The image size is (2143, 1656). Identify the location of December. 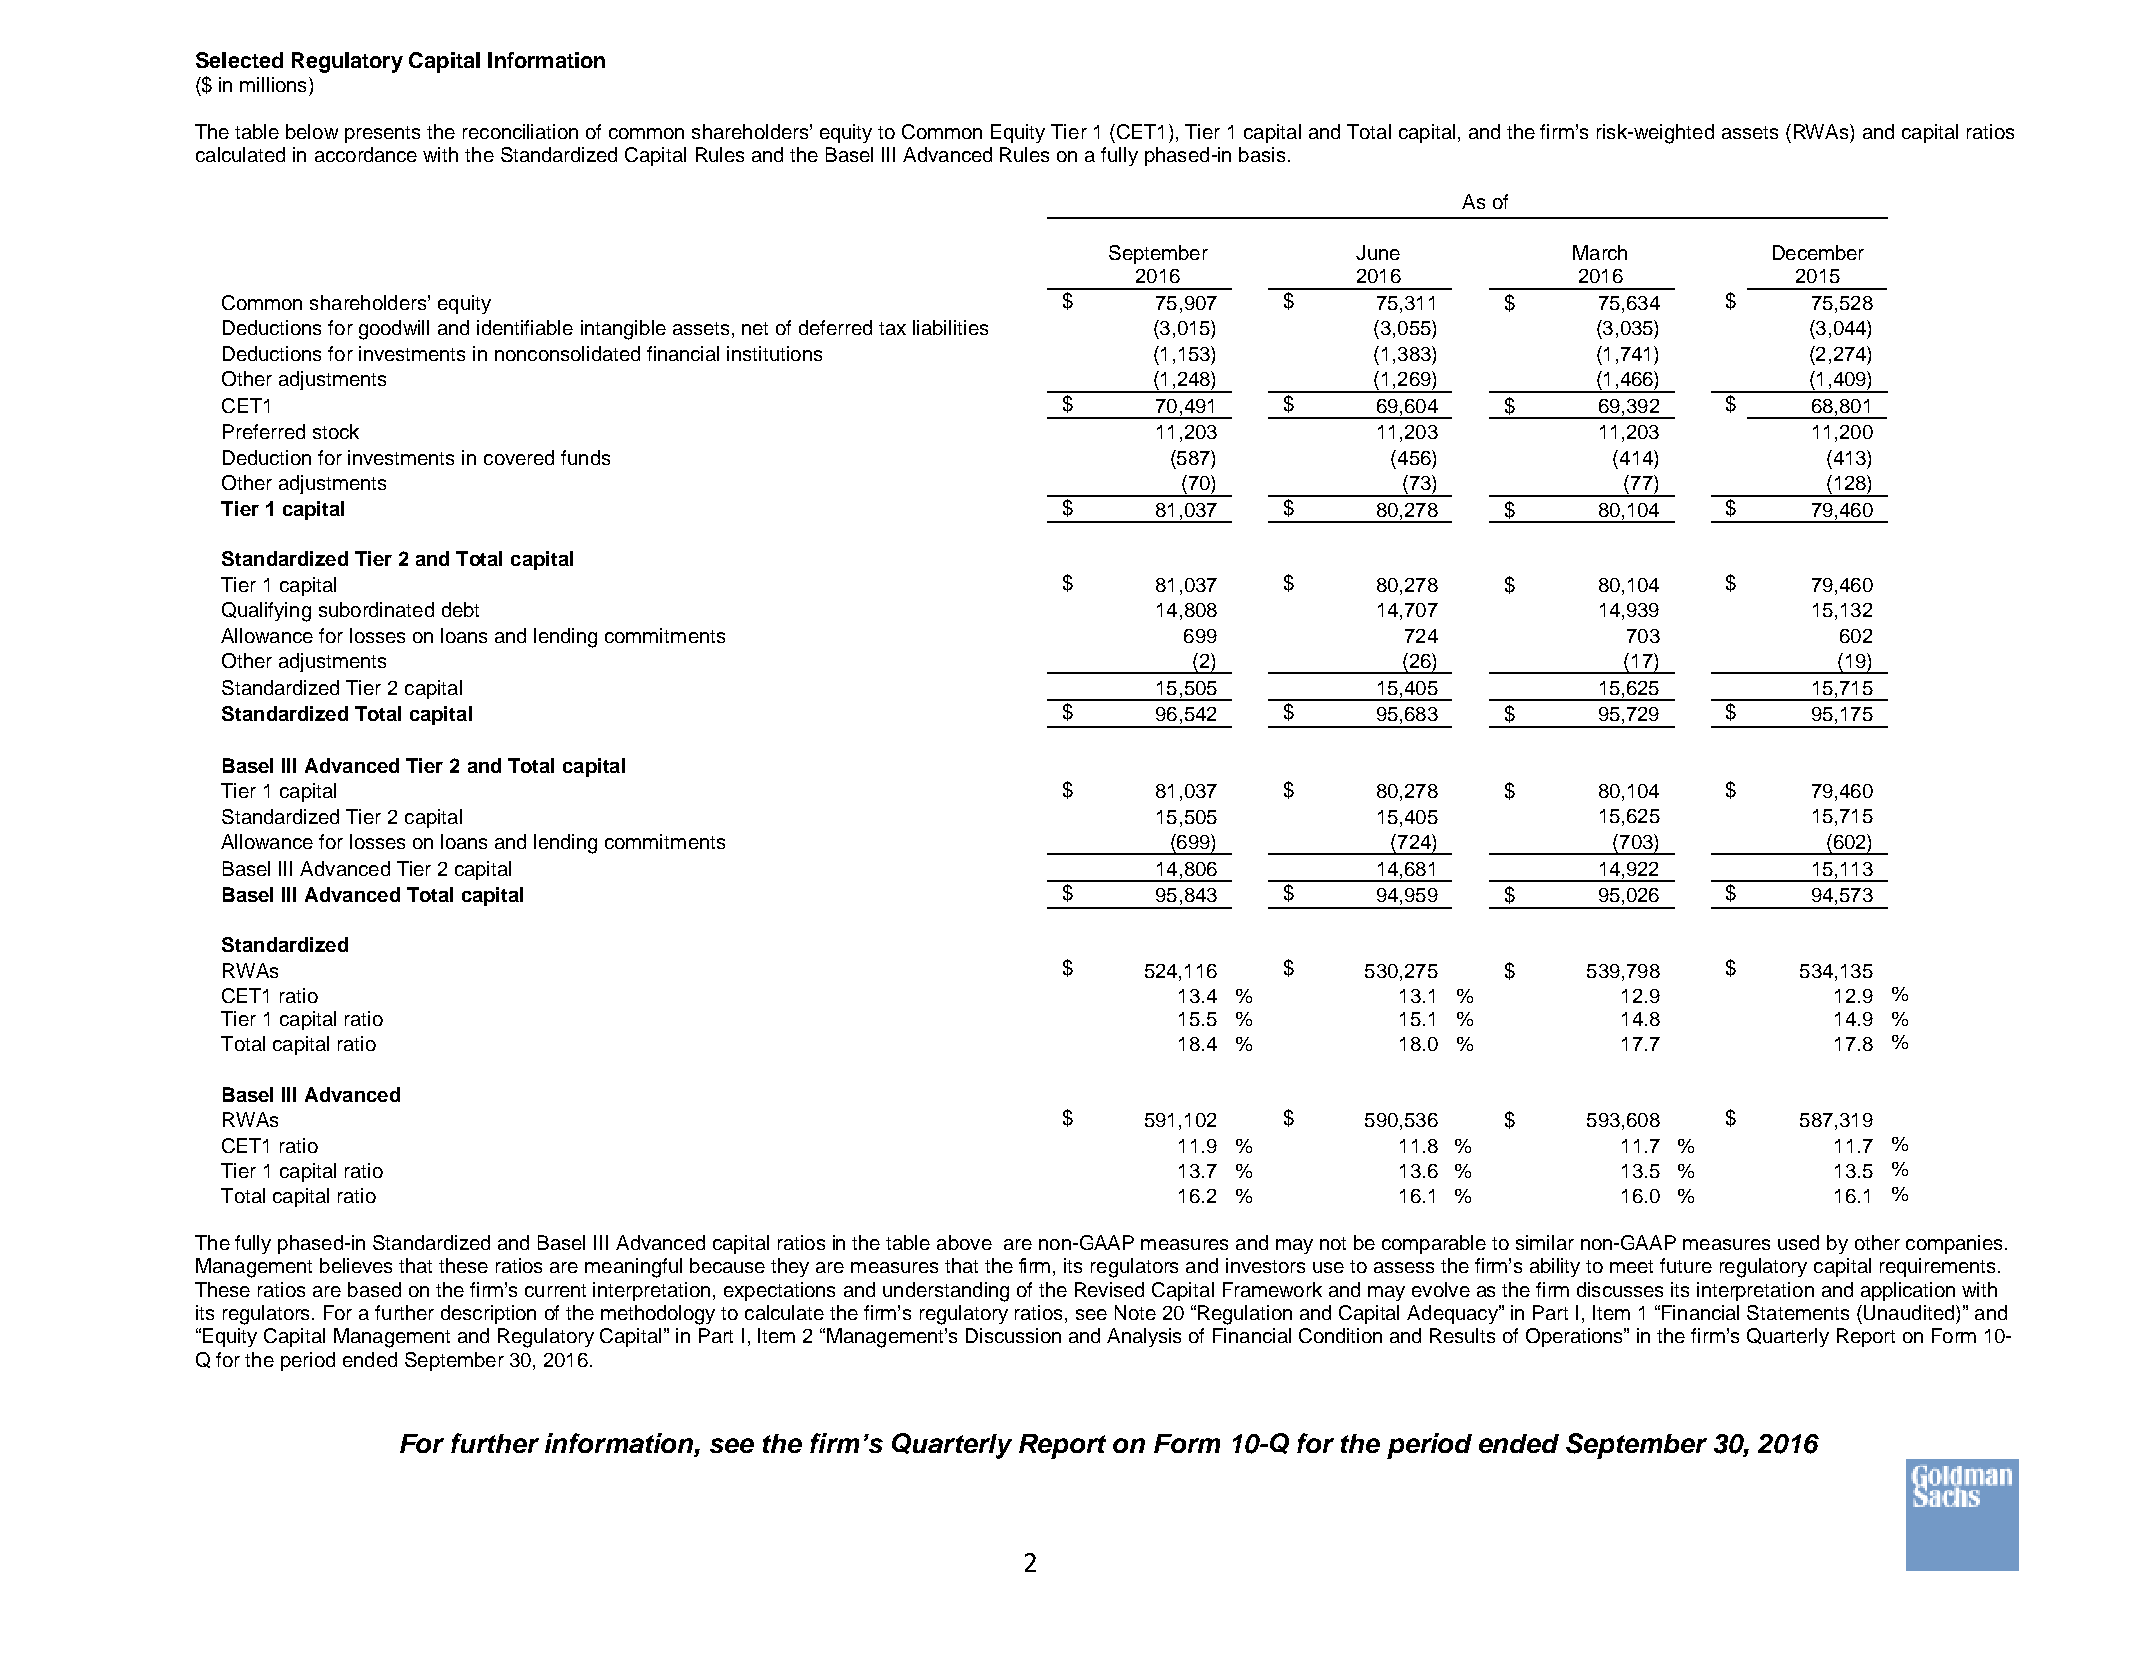
(1818, 252).
